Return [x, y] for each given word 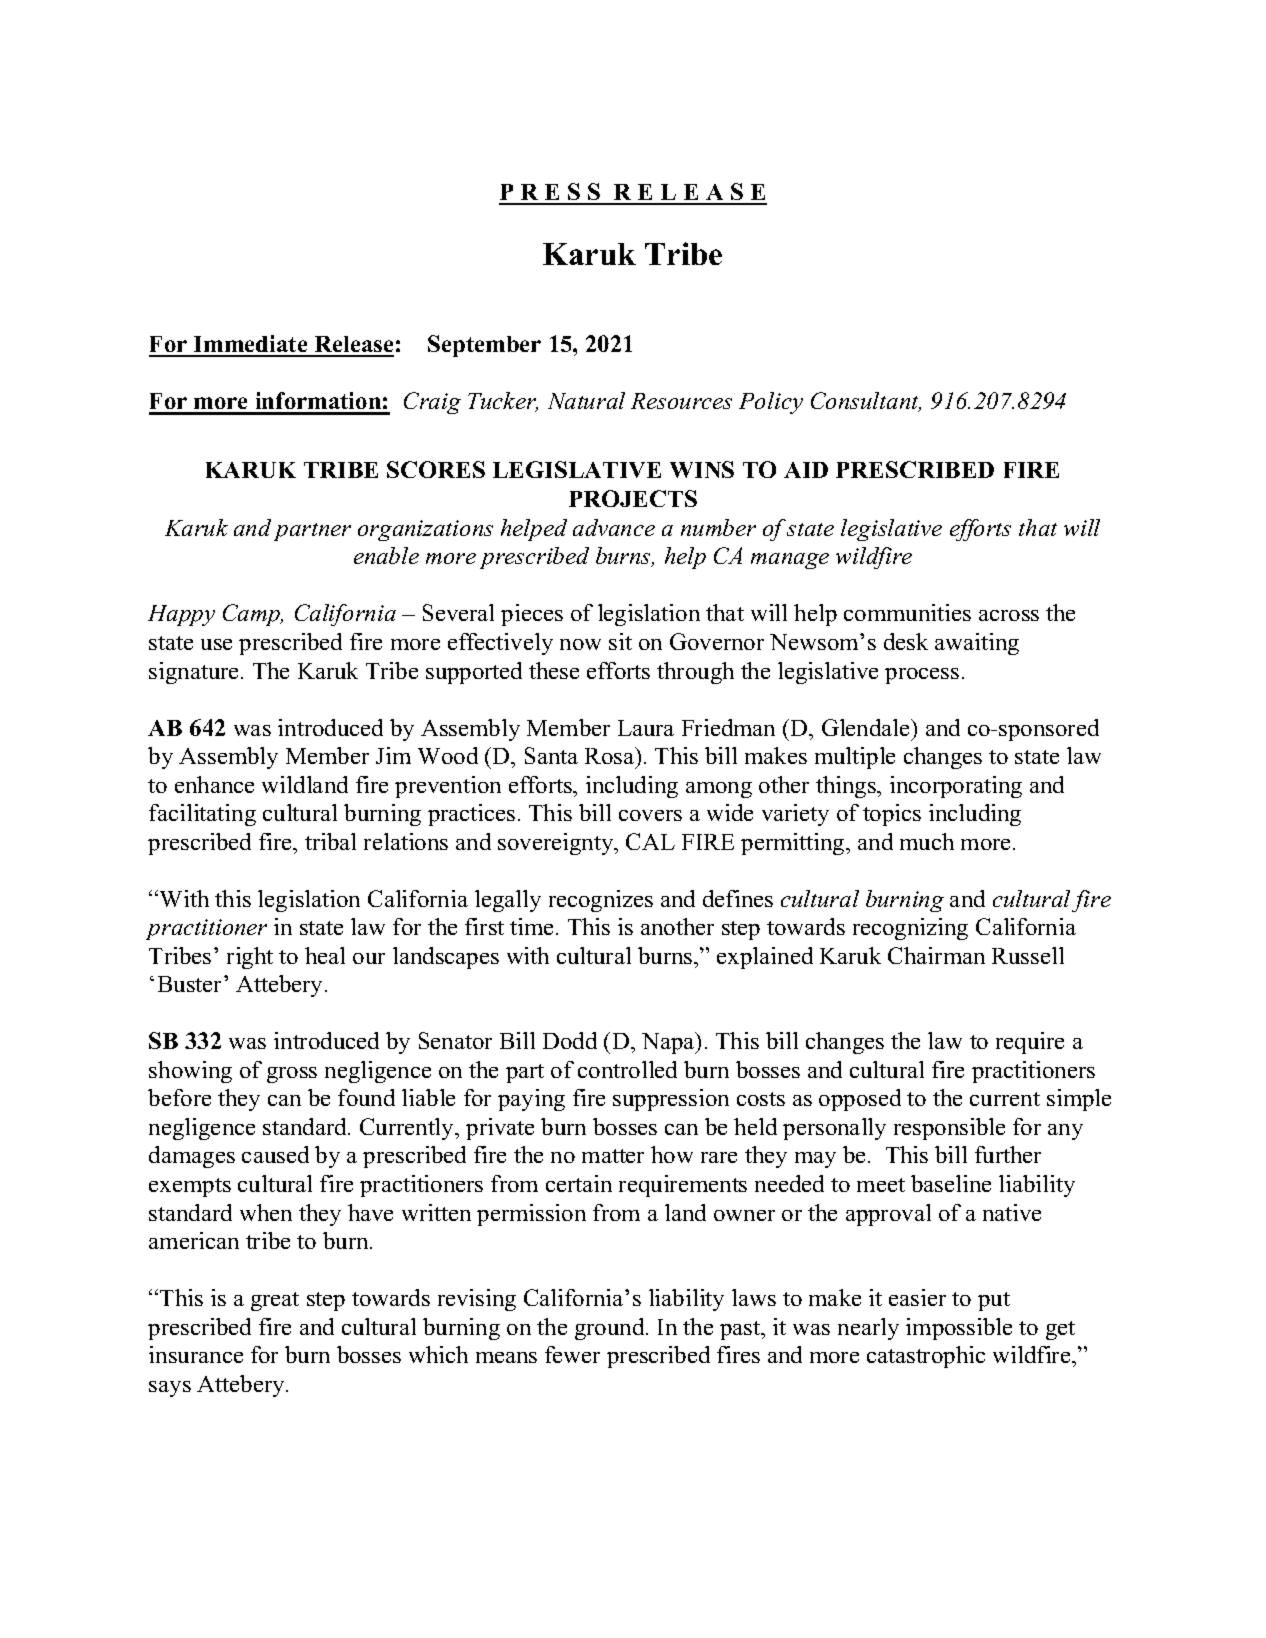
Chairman [936, 955]
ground [611, 1329]
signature [195, 673]
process [922, 676]
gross [292, 1075]
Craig [432, 403]
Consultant [866, 402]
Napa [669, 1043]
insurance [196, 1354]
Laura [646, 728]
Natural [586, 400]
